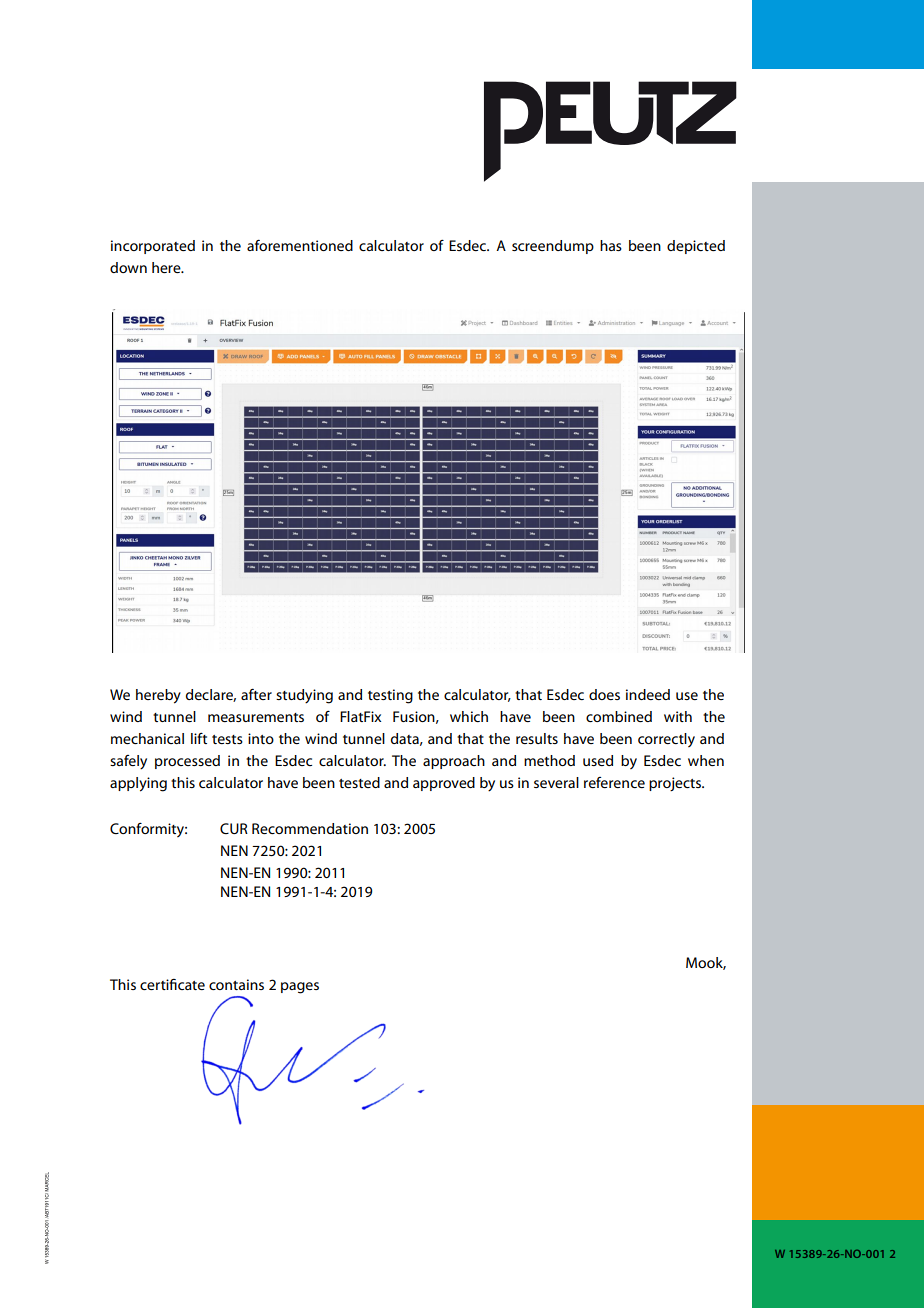 The width and height of the image is (924, 1308). What do you see at coordinates (128, 267) in the image?
I see `down` at bounding box center [128, 267].
